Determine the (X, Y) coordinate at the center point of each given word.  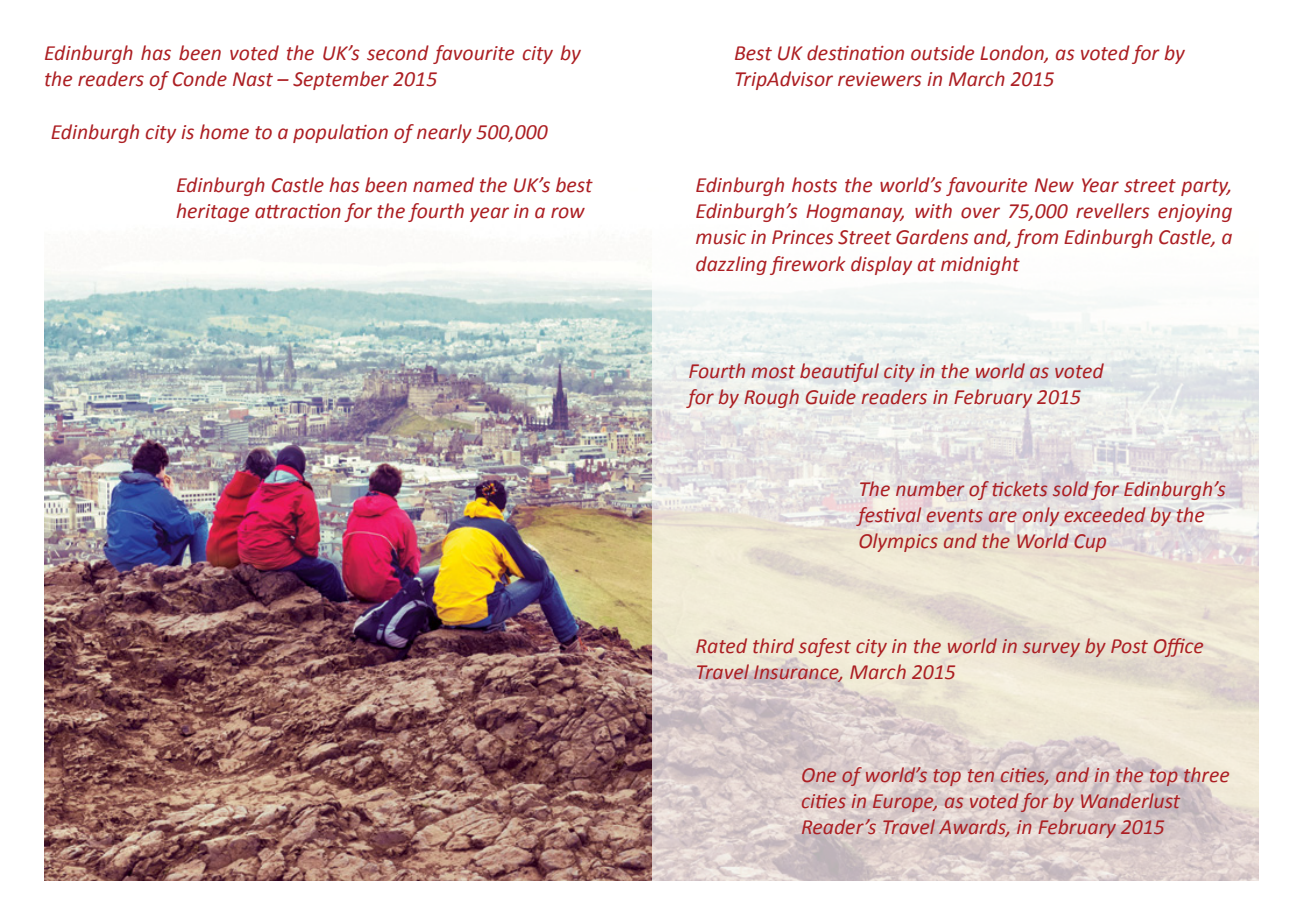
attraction (298, 211)
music (721, 237)
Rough (771, 398)
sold (1071, 489)
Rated (721, 646)
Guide (831, 397)
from (1036, 238)
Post (1129, 646)
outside (942, 53)
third (773, 646)
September (341, 80)
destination (855, 53)
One (819, 775)
